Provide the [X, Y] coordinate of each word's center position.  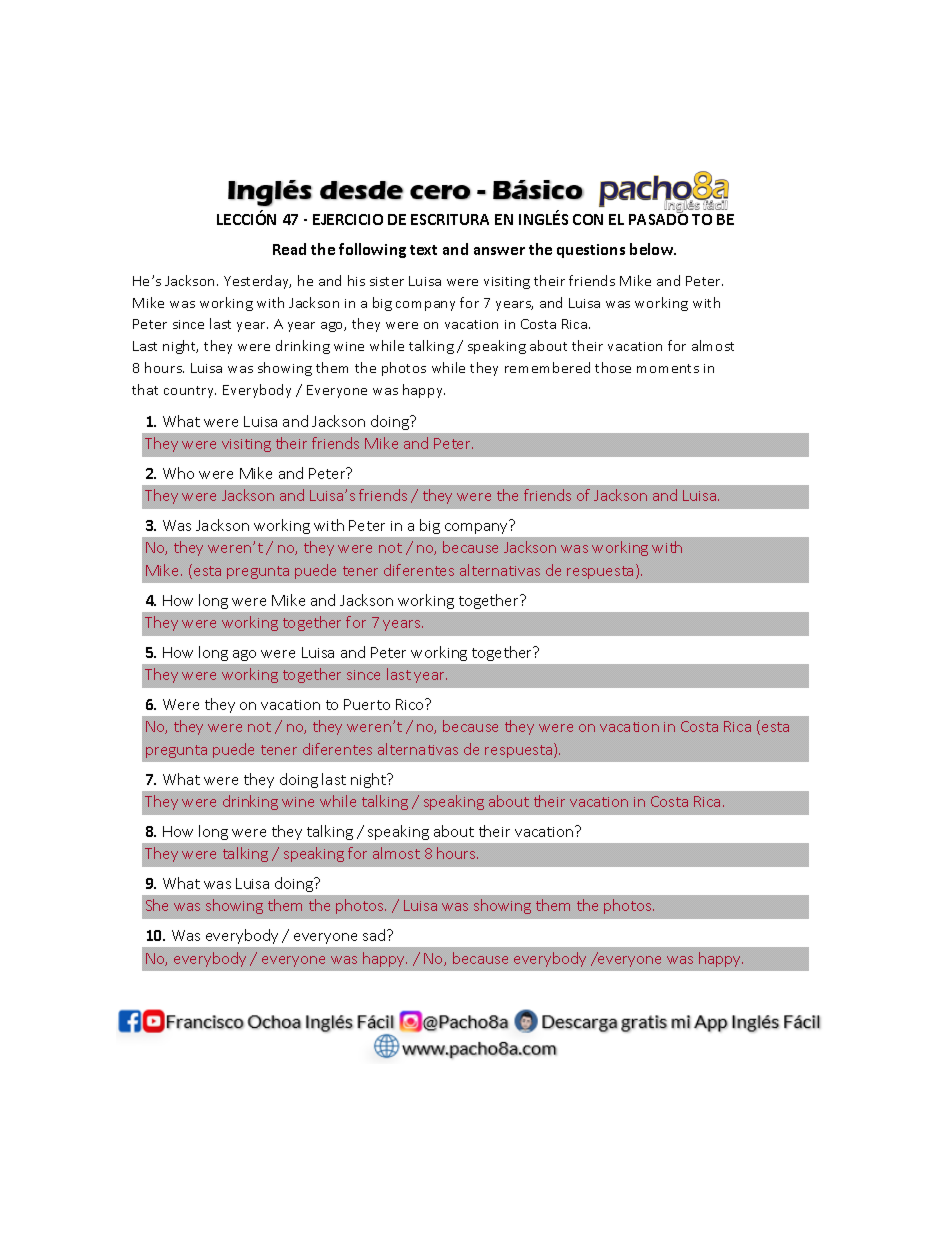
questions [591, 251]
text [423, 250]
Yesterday [257, 282]
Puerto [367, 704]
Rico [411, 704]
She [157, 905]
